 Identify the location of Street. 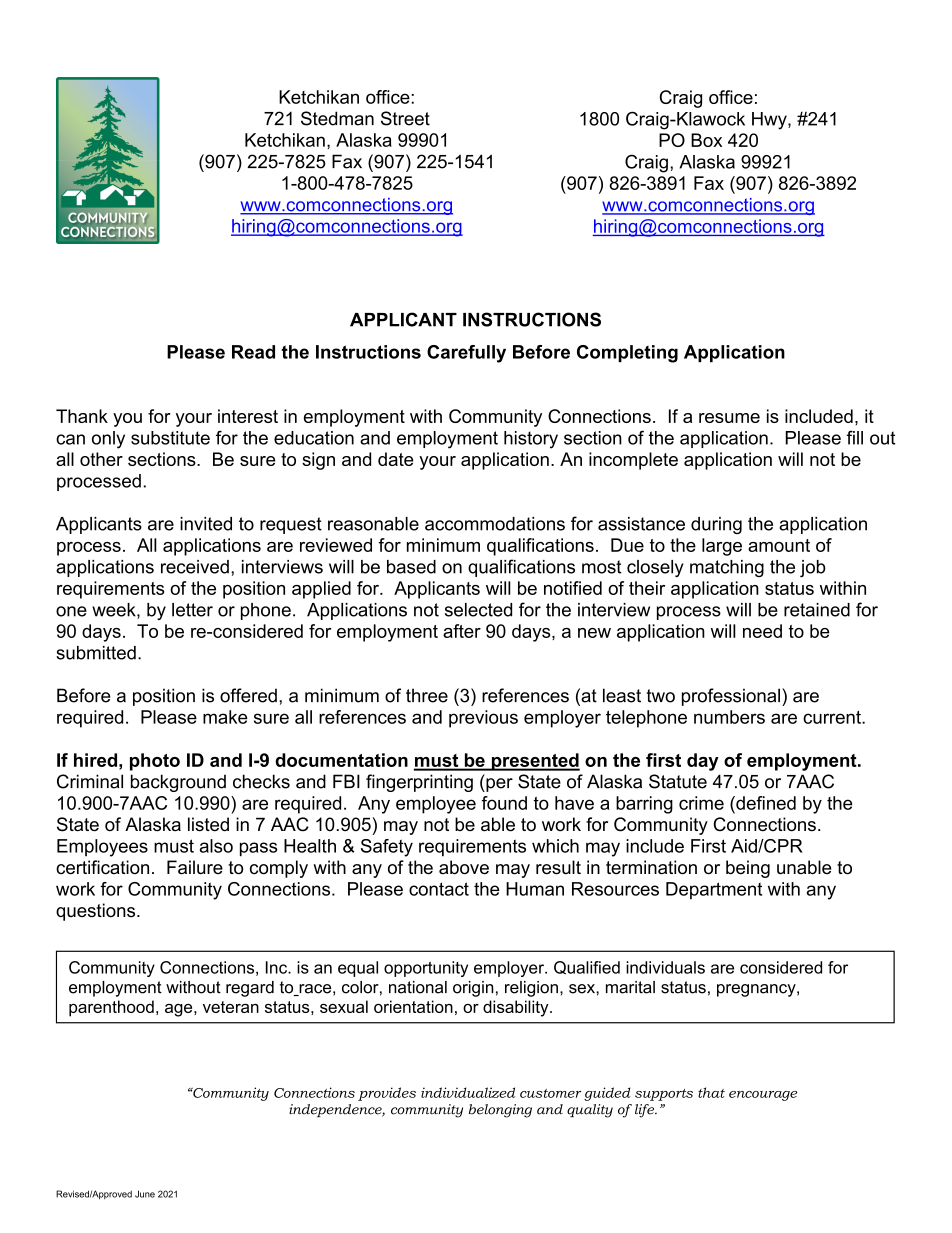
(405, 118).
